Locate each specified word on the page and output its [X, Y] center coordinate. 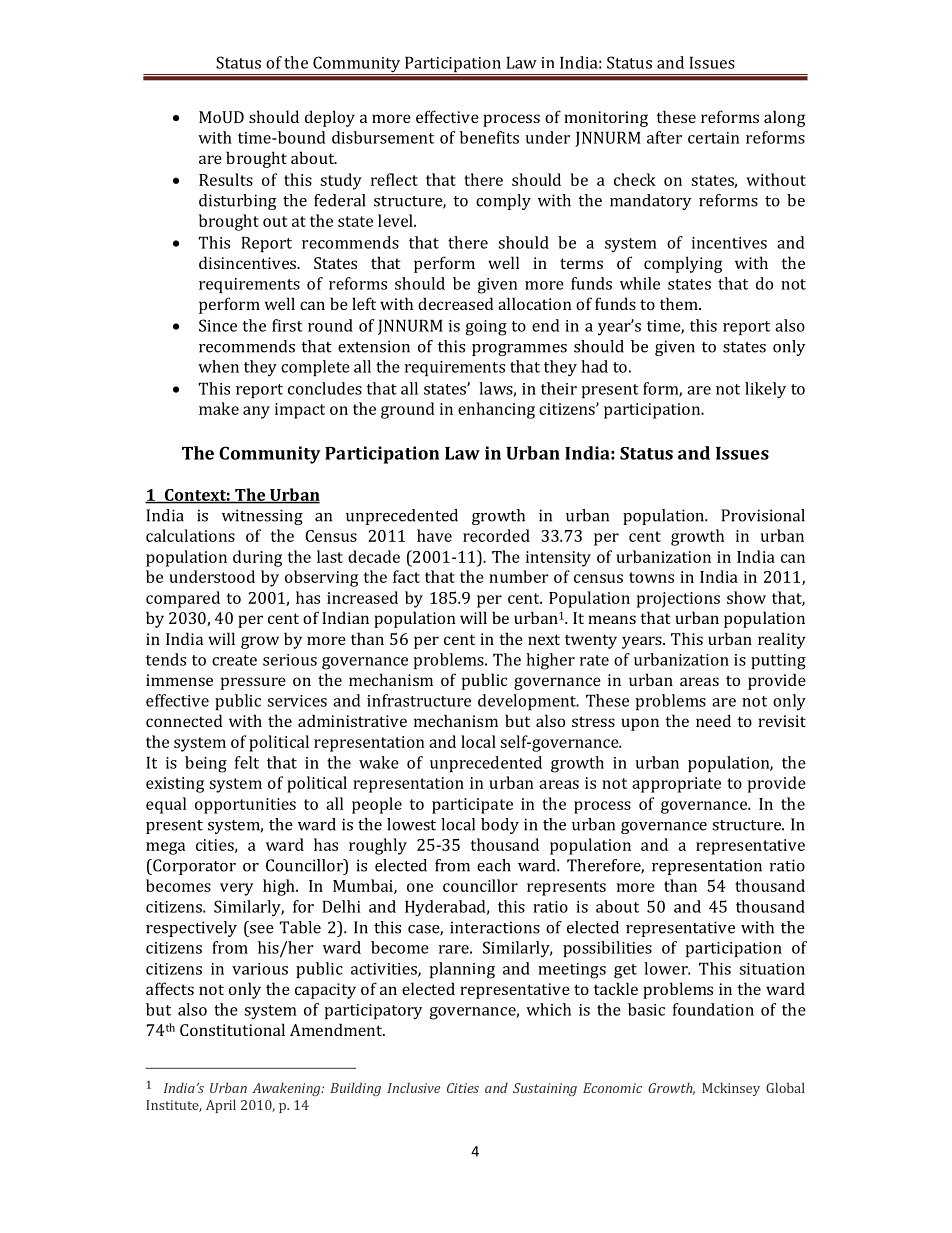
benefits [489, 137]
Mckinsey [731, 1089]
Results [226, 179]
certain [714, 138]
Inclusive [413, 1087]
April [221, 1106]
